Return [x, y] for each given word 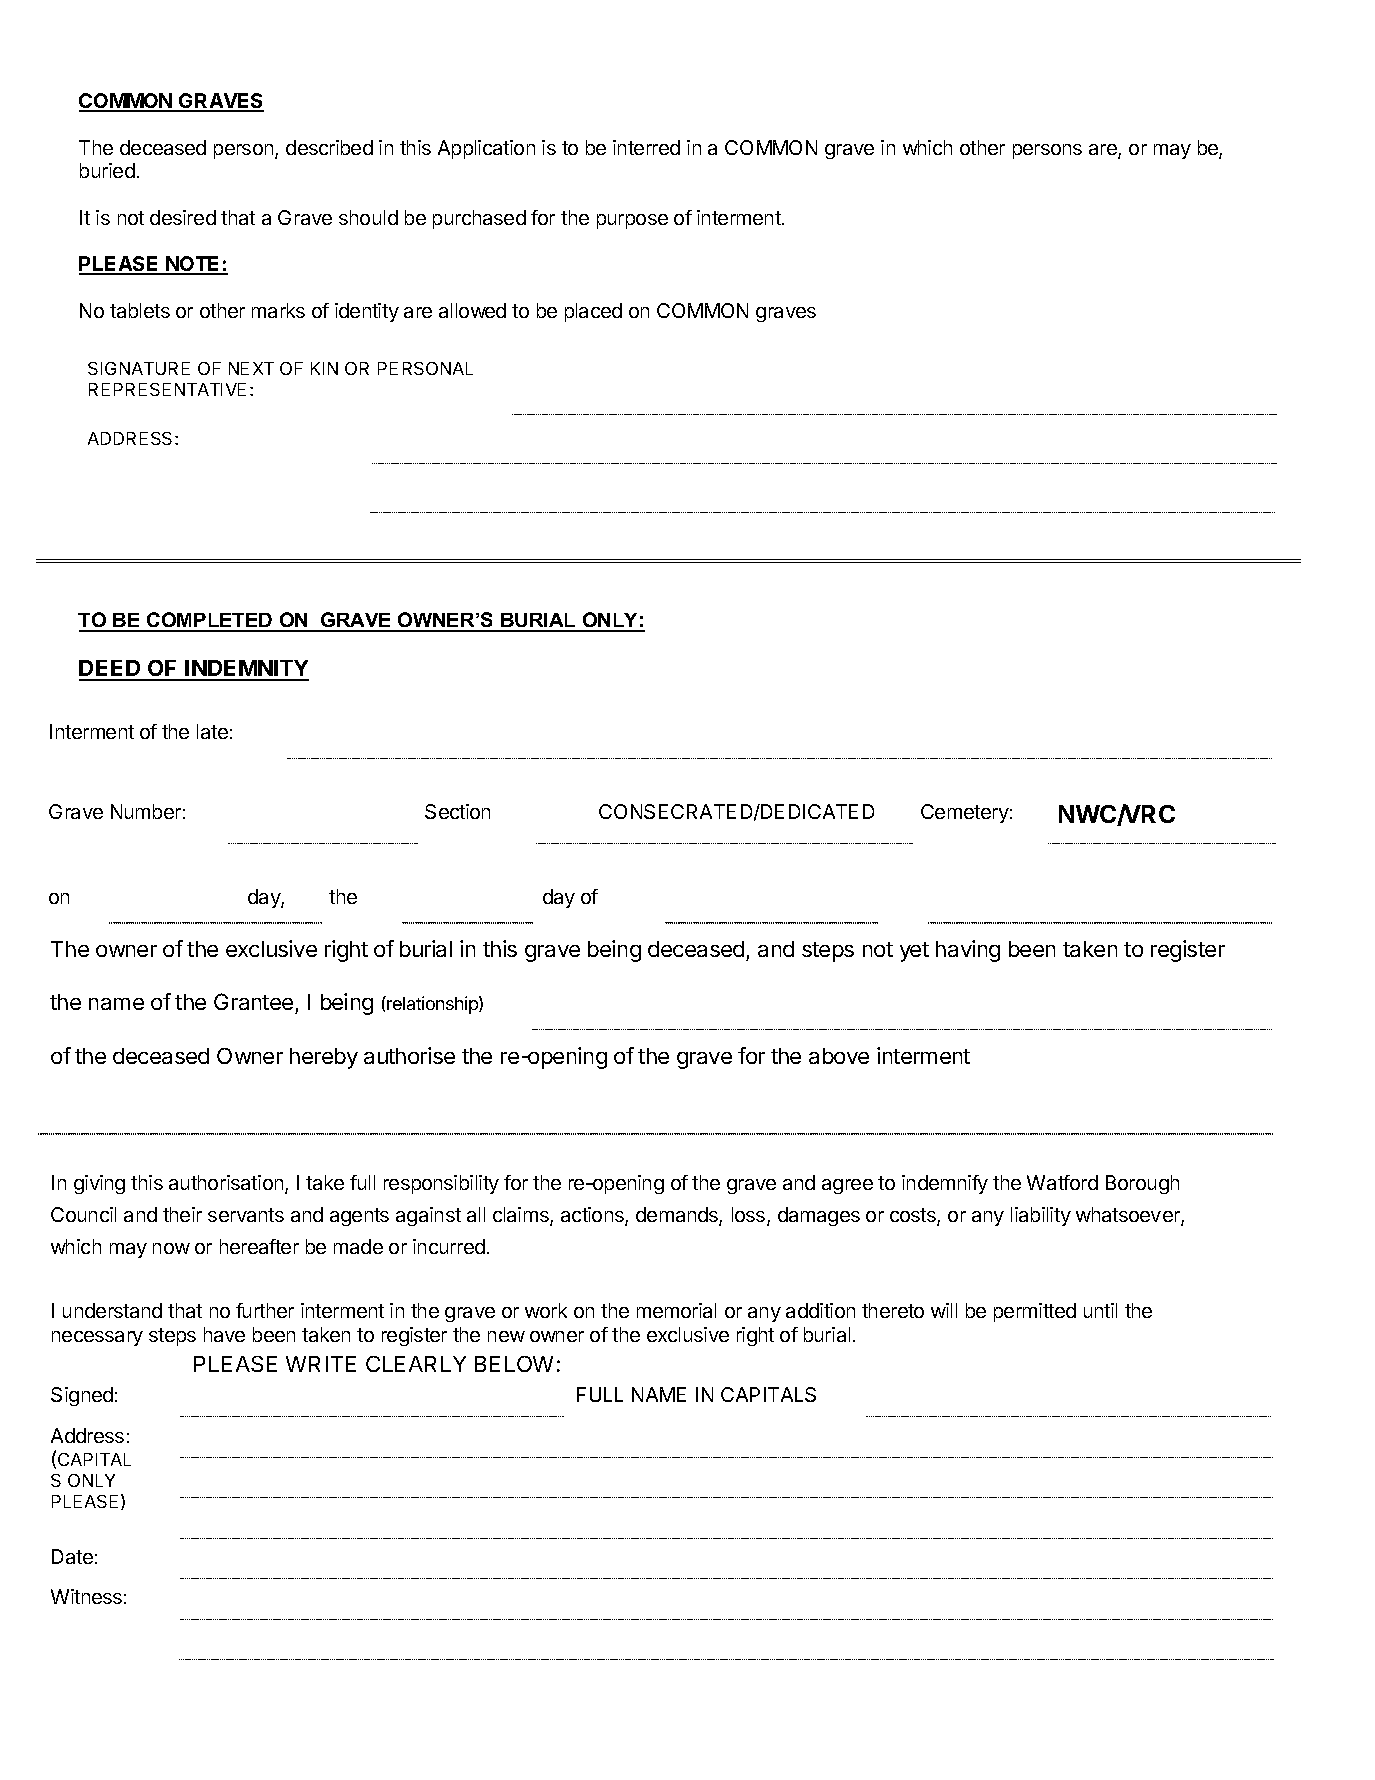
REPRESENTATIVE [167, 389]
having [968, 951]
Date [72, 1556]
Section [457, 811]
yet [914, 952]
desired [183, 217]
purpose [632, 221]
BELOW [514, 1364]
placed [593, 312]
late [212, 731]
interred [646, 147]
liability [1041, 1216]
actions [593, 1216]
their [182, 1214]
